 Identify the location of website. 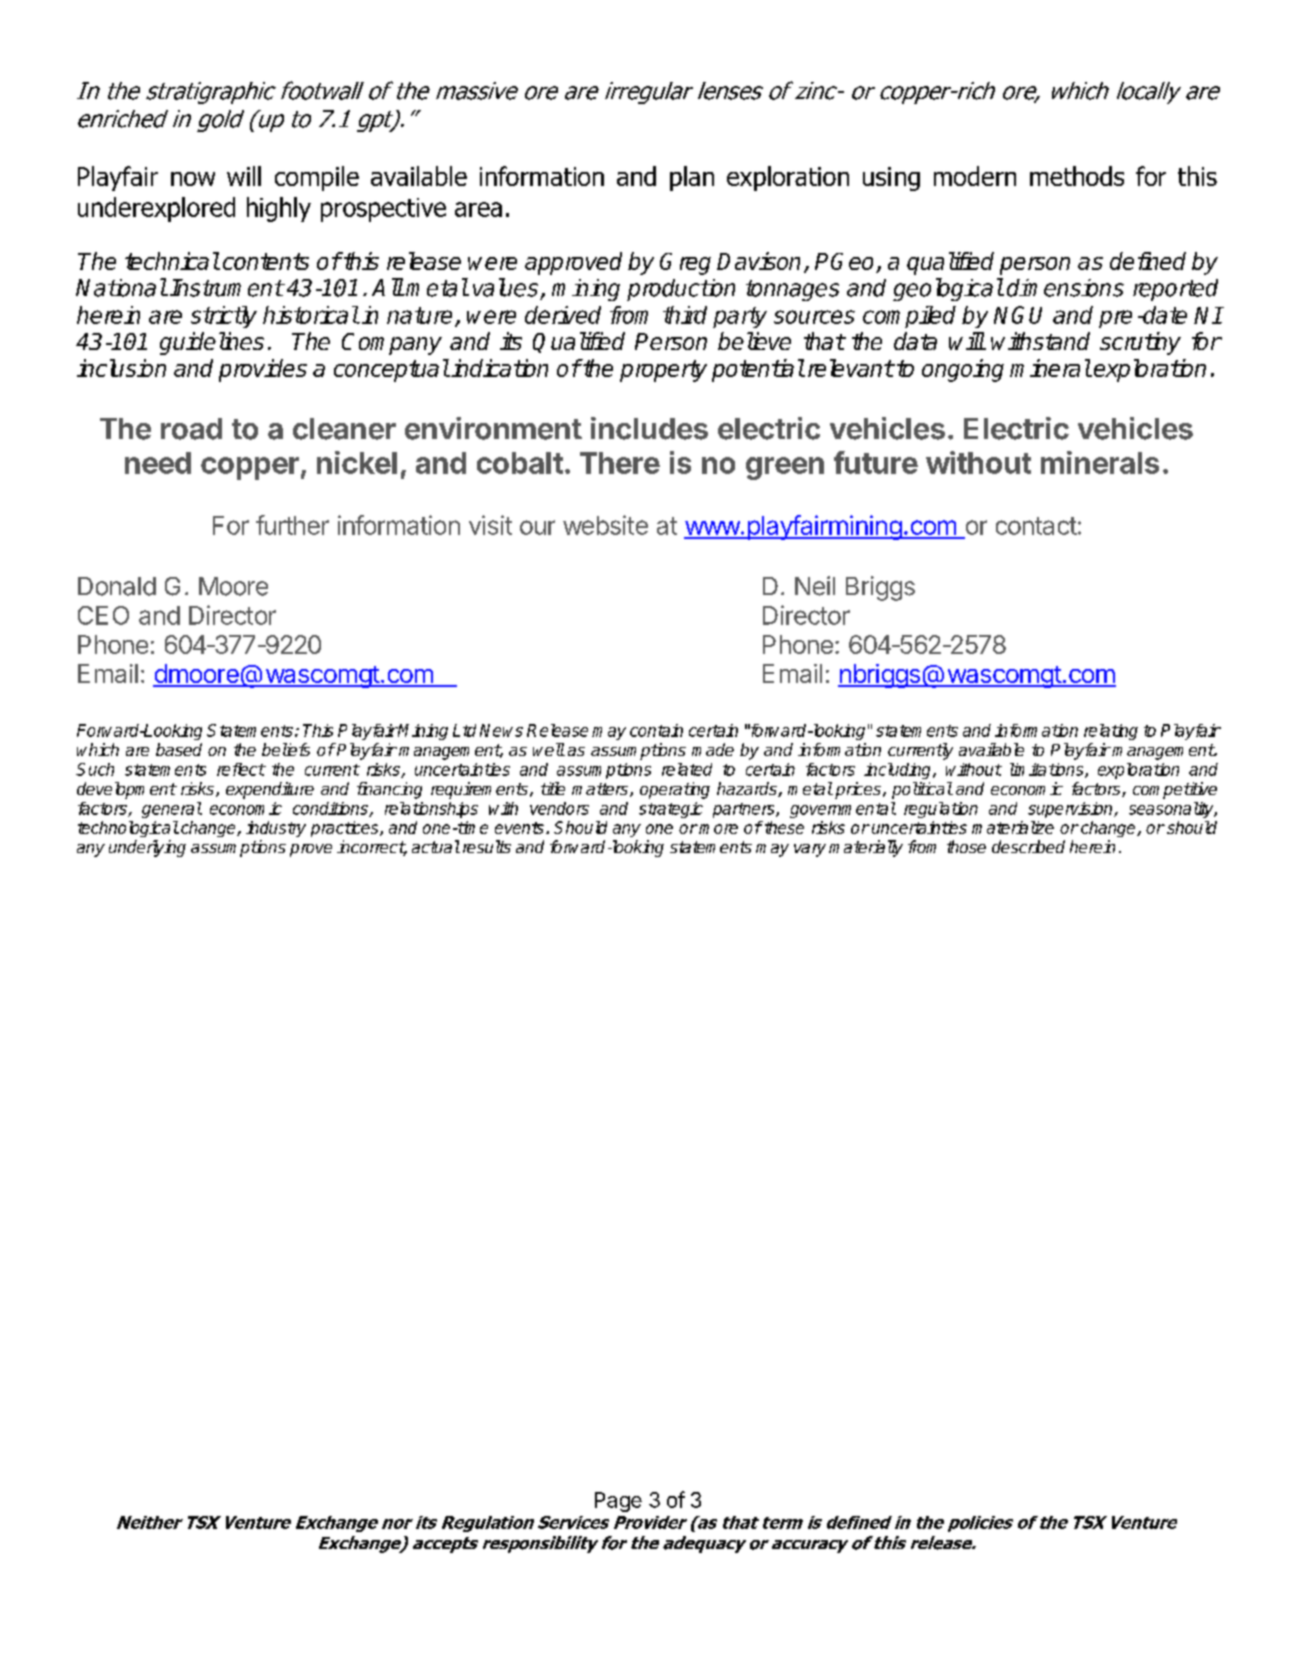
(605, 525).
